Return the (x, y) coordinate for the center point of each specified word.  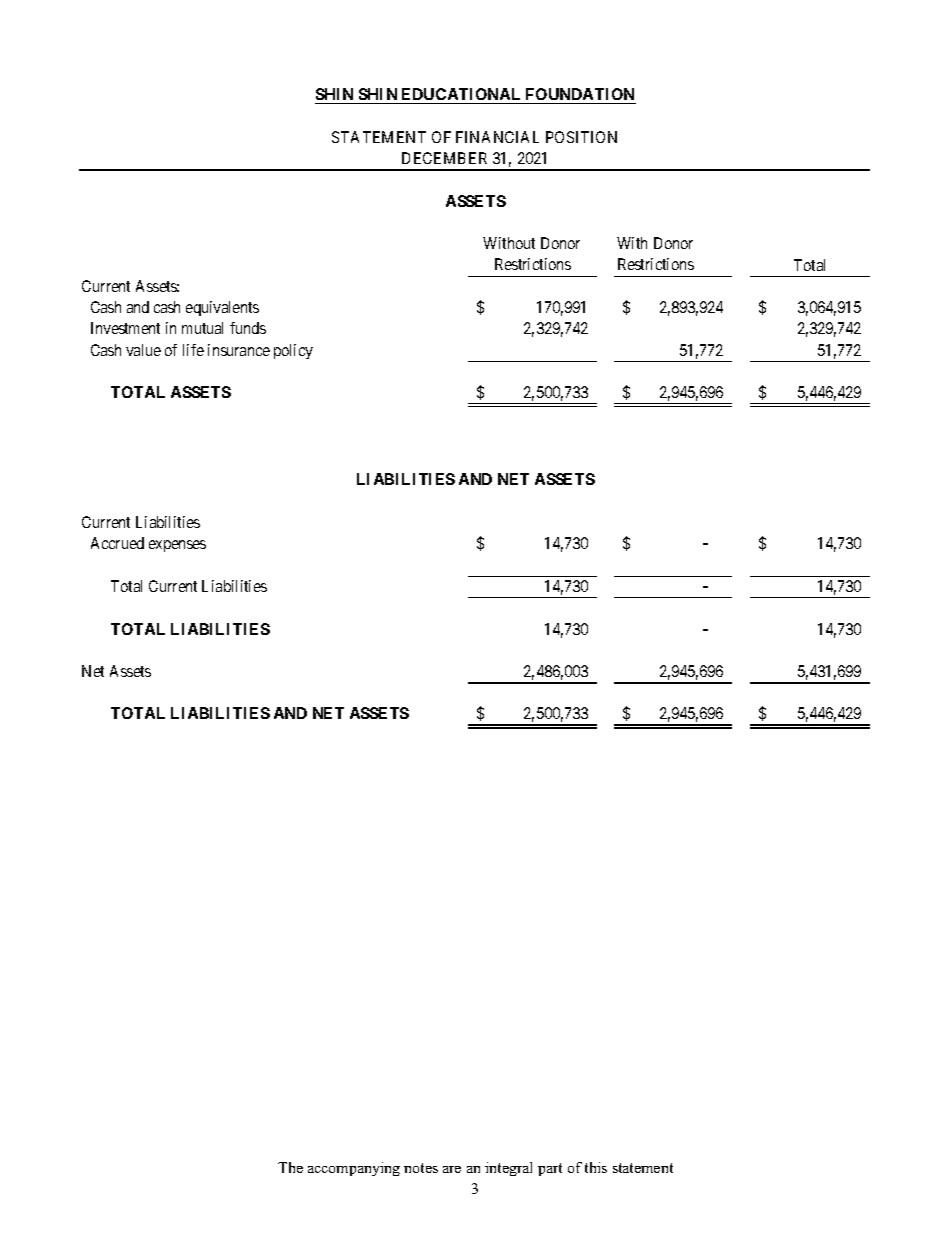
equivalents (222, 308)
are (452, 1169)
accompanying (354, 1169)
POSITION (581, 137)
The (290, 1167)
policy (293, 351)
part (550, 1169)
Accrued (117, 543)
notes (421, 1168)
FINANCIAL (497, 137)
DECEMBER (444, 158)
